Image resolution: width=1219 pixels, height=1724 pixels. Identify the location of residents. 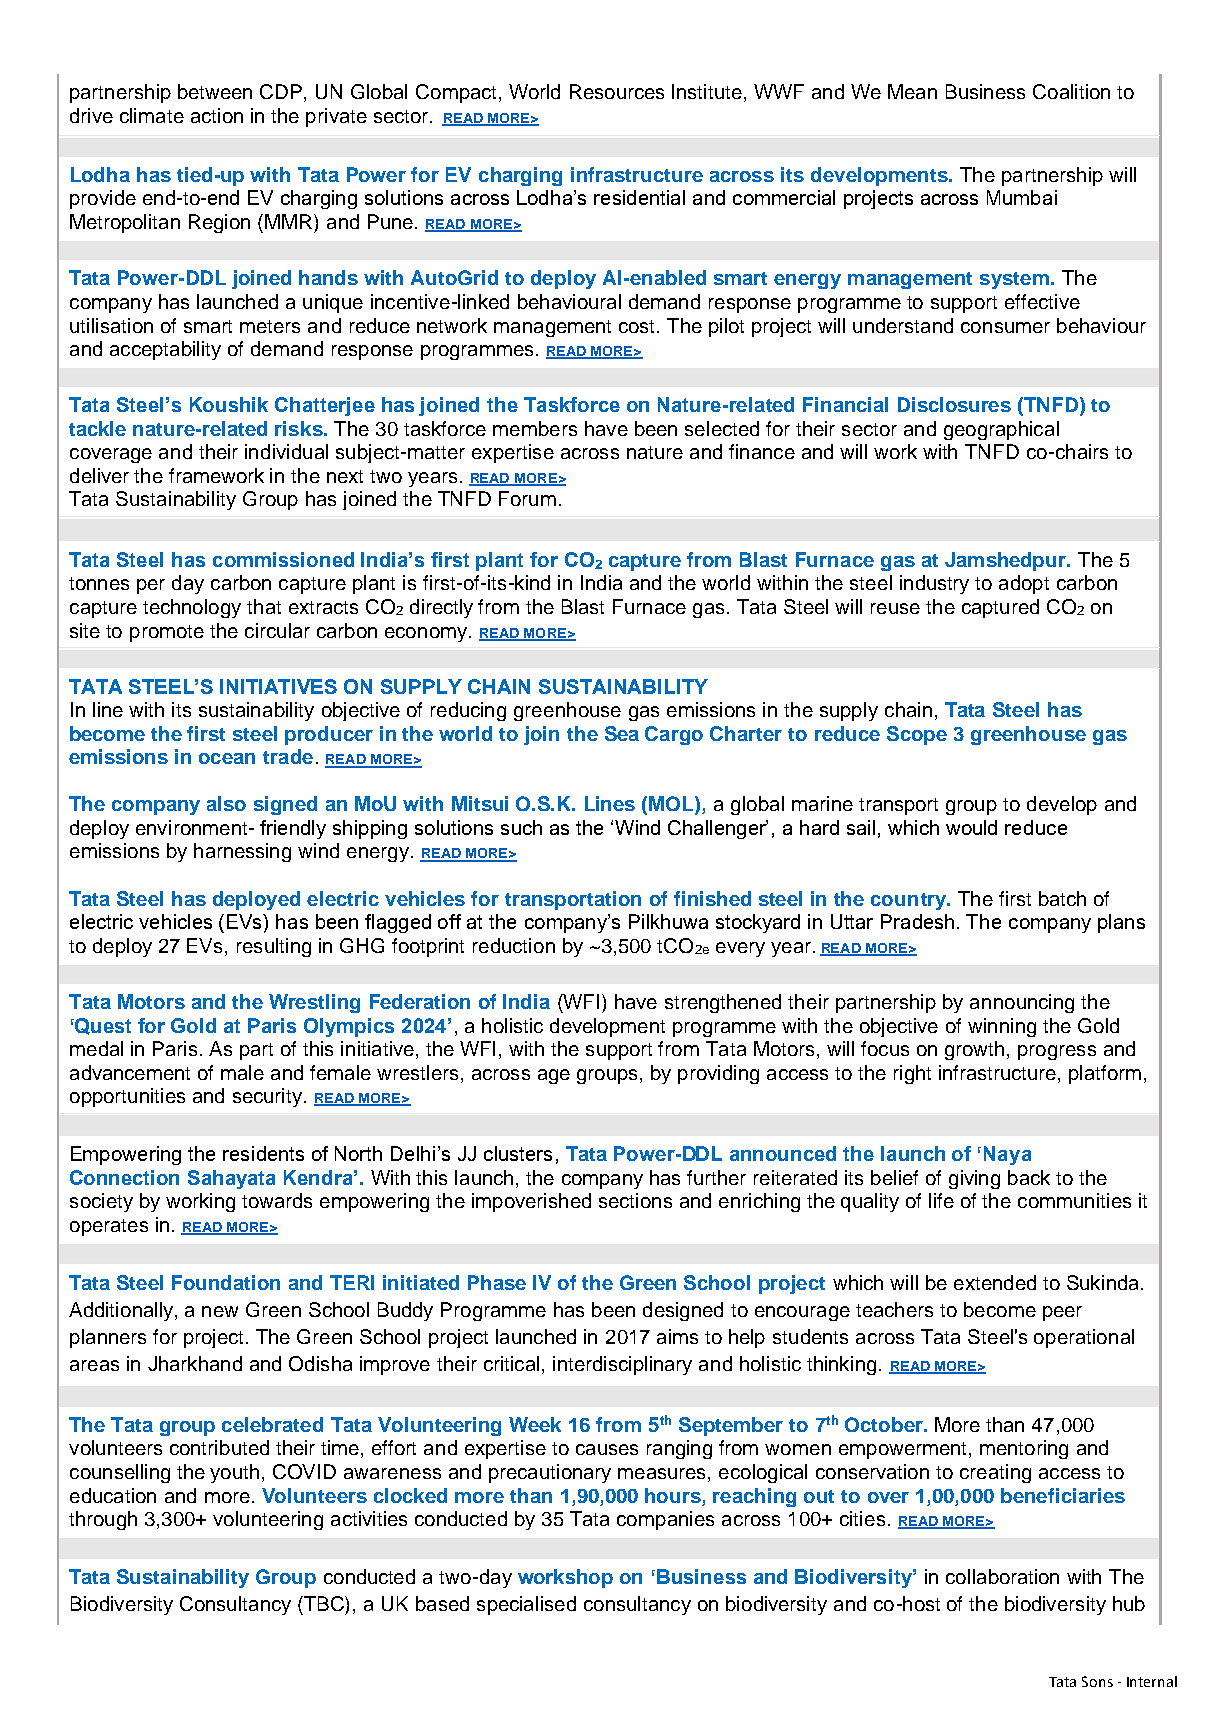
(263, 1153).
